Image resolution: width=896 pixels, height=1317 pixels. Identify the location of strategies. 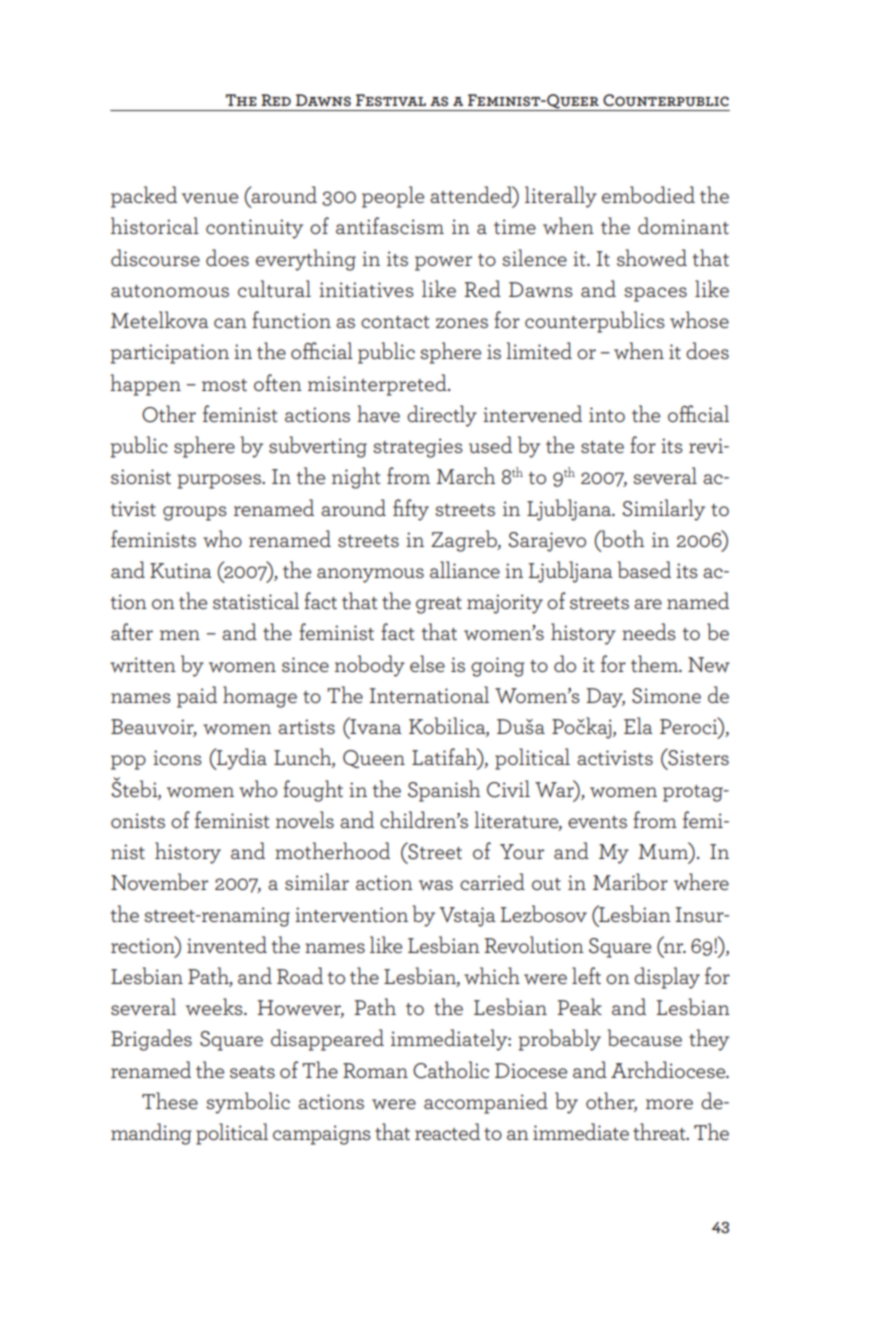
(418, 448).
